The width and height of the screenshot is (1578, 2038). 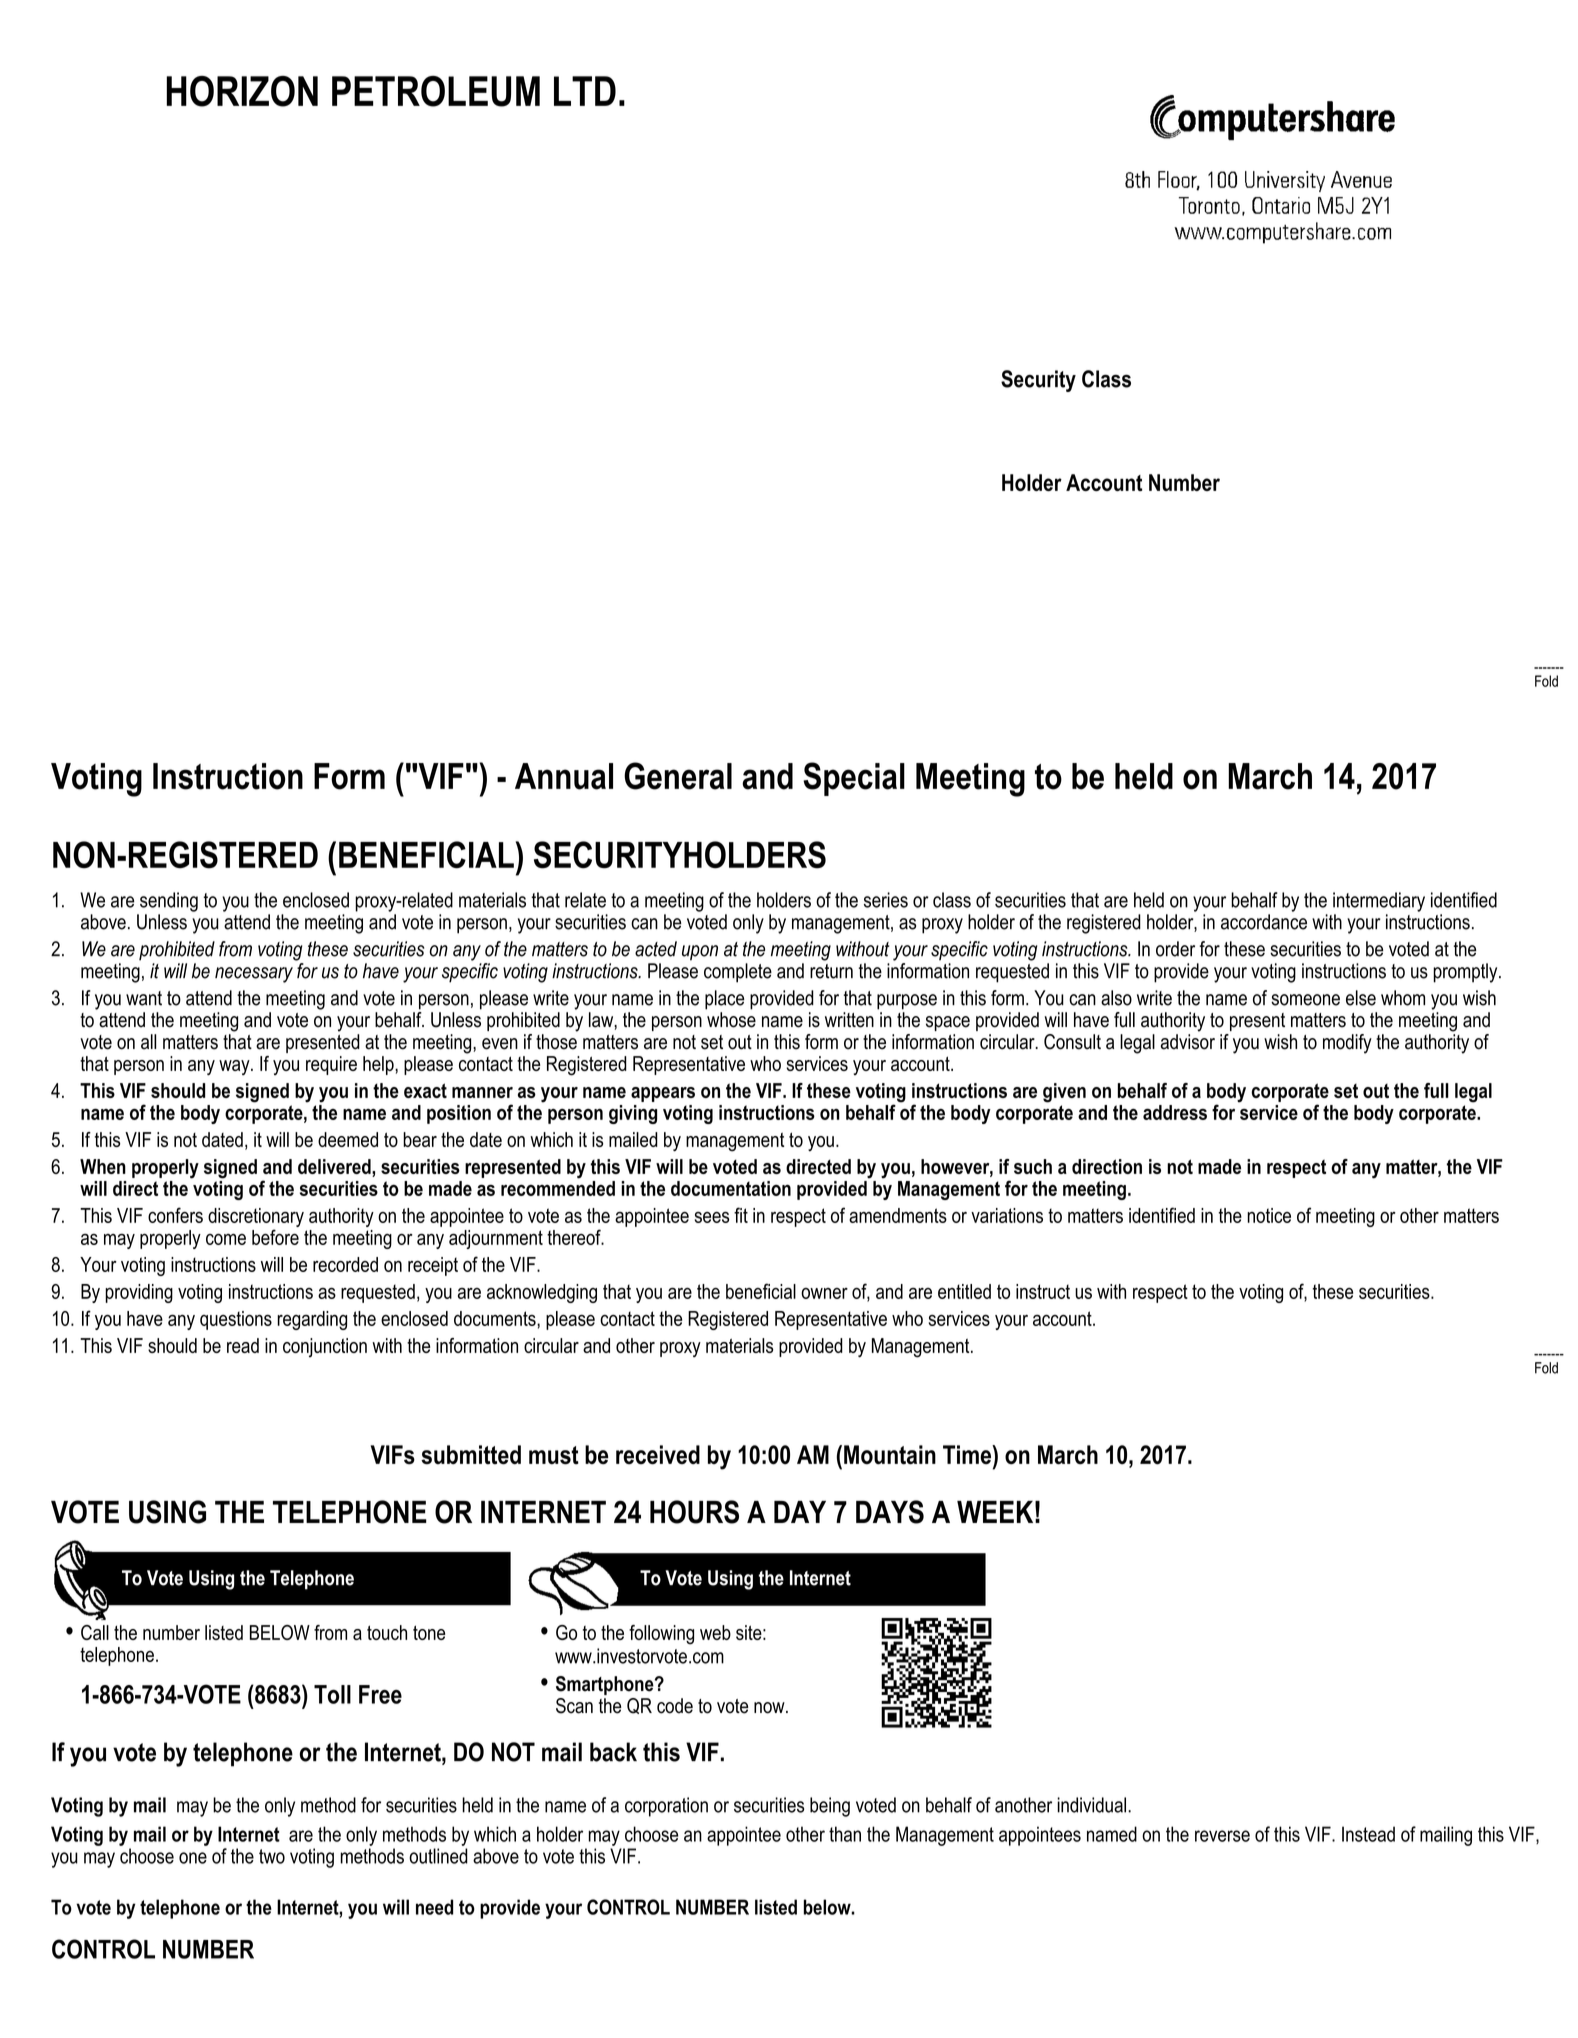 What do you see at coordinates (169, 902) in the screenshot?
I see `sending` at bounding box center [169, 902].
